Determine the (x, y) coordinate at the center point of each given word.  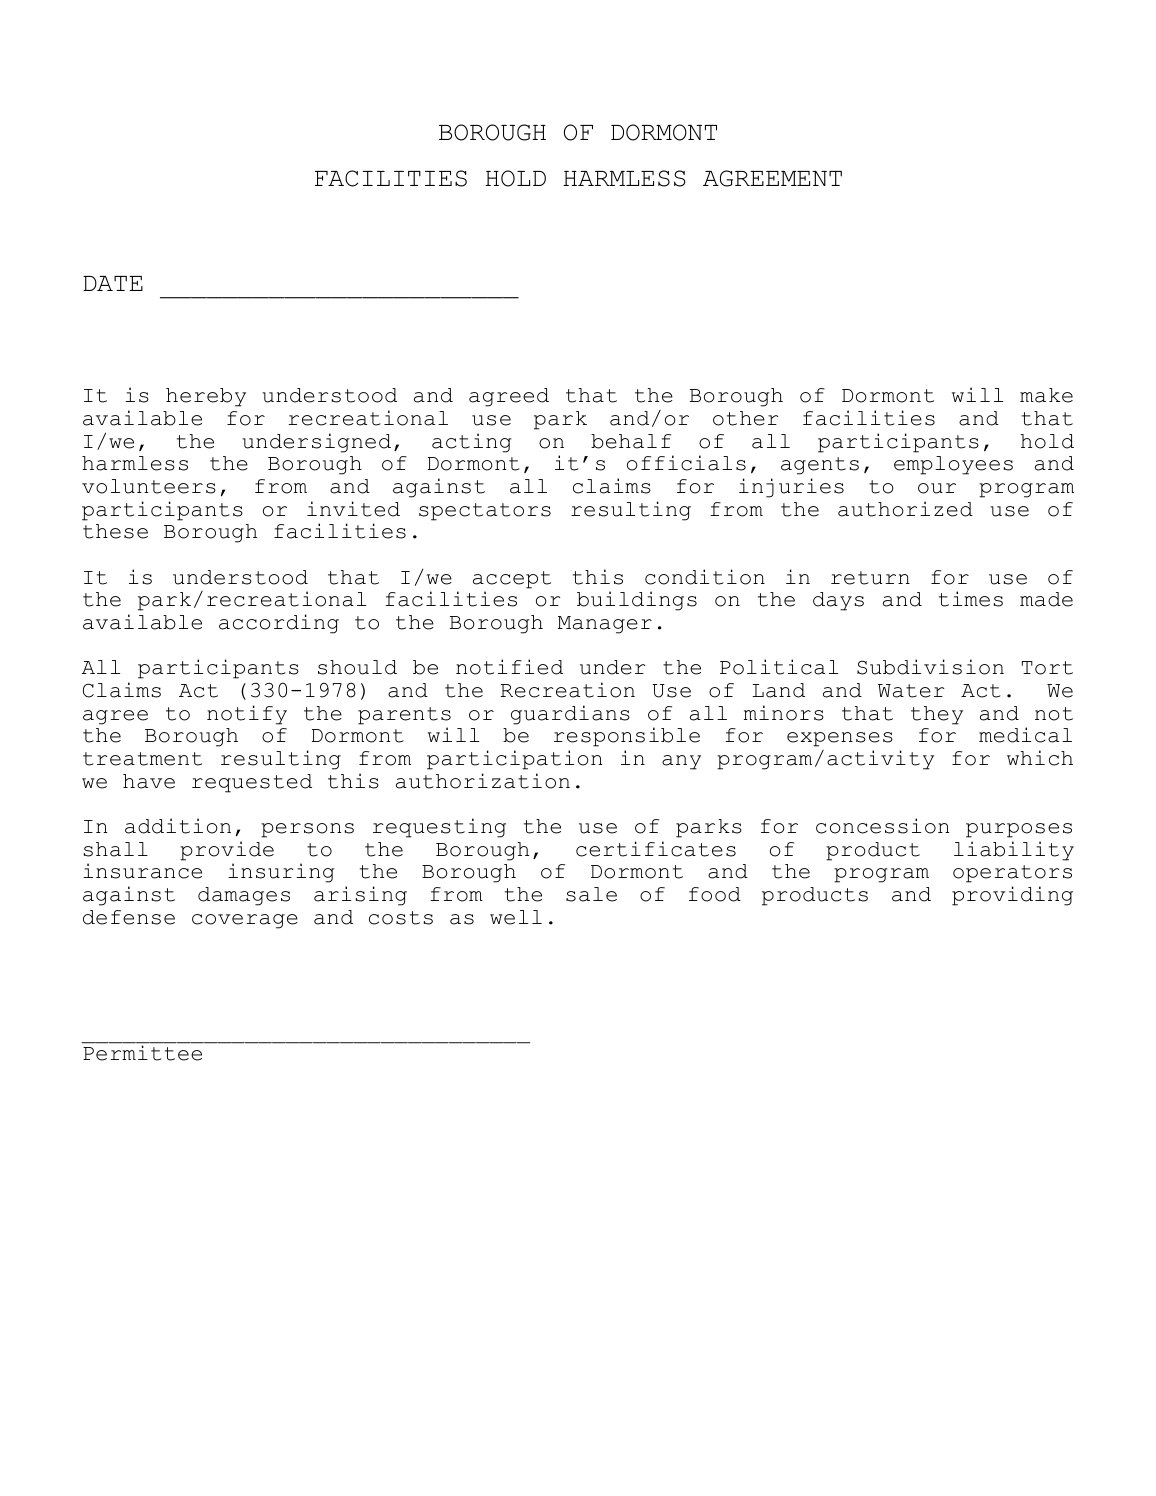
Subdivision (930, 667)
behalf (631, 441)
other (745, 418)
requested (252, 783)
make (1046, 395)
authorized (905, 509)
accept (512, 580)
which (1040, 758)
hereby (206, 397)
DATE (113, 283)
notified (509, 667)
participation (514, 760)
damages (244, 896)
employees (953, 465)
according (279, 624)
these (115, 531)
